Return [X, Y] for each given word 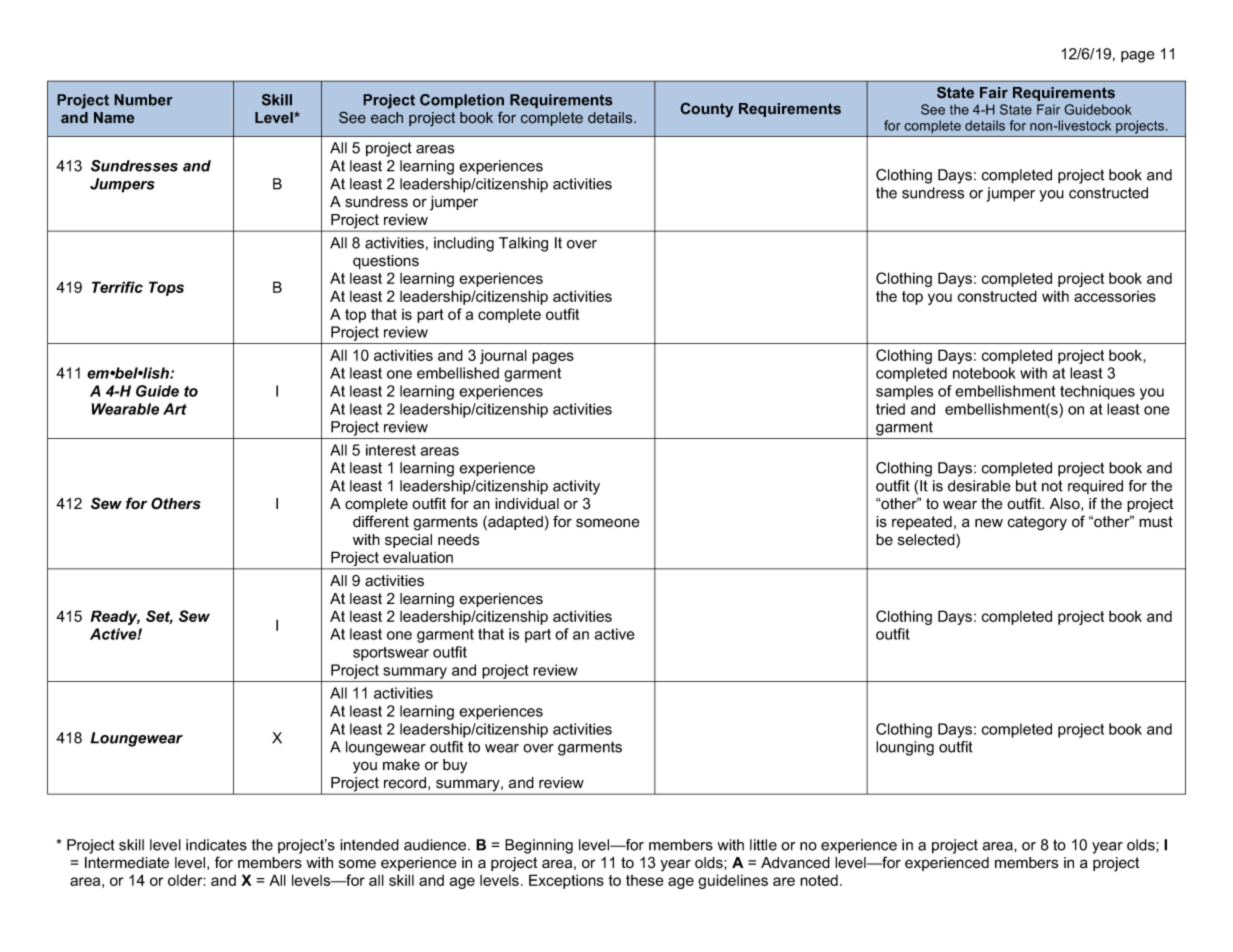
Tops [166, 288]
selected [927, 541]
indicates [216, 845]
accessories [1115, 296]
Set [159, 617]
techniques [1097, 392]
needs [458, 540]
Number [143, 100]
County [706, 110]
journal [503, 356]
